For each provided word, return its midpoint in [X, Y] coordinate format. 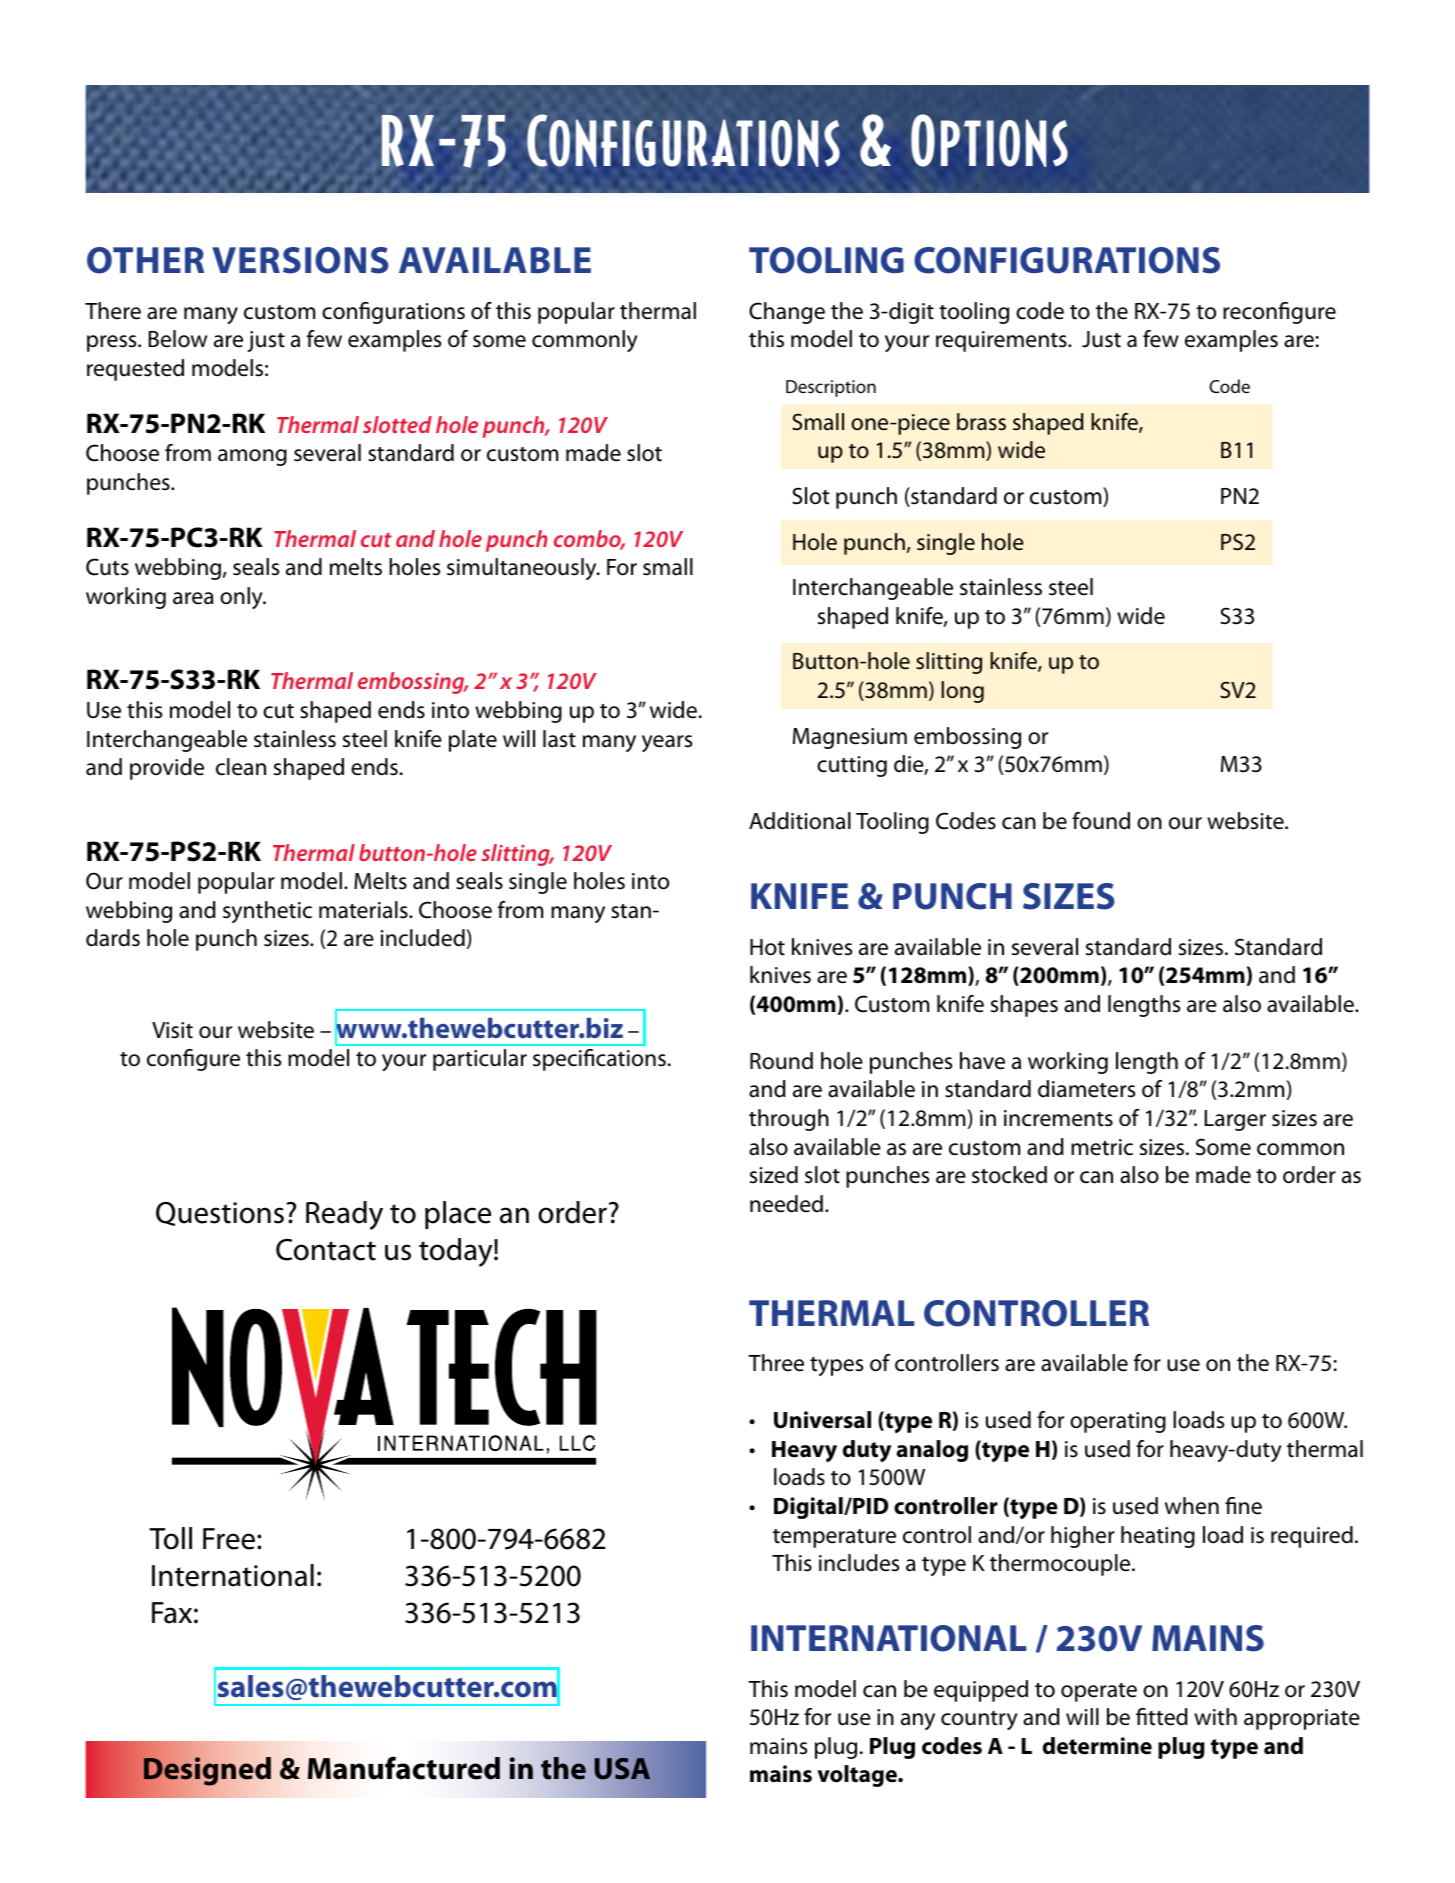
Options [989, 140]
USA [622, 1769]
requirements [1002, 341]
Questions [220, 1214]
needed [786, 1204]
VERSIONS [300, 260]
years [667, 743]
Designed [207, 1771]
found [1101, 821]
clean [241, 767]
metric [1102, 1147]
